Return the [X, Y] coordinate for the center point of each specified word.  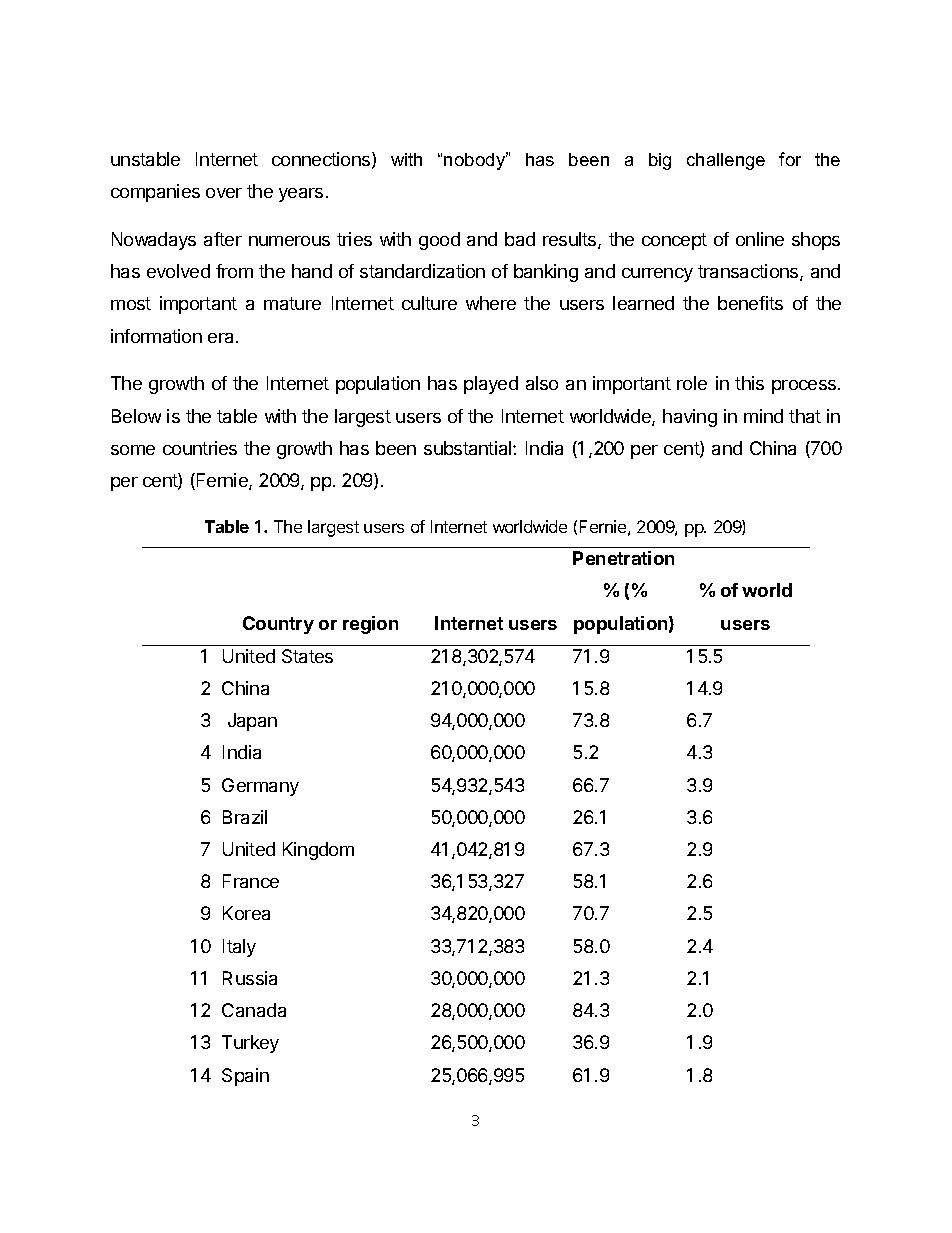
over [224, 193]
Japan [252, 722]
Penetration [623, 558]
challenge [726, 161]
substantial [469, 448]
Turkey [250, 1044]
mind [763, 416]
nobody [476, 161]
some [133, 450]
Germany [260, 787]
